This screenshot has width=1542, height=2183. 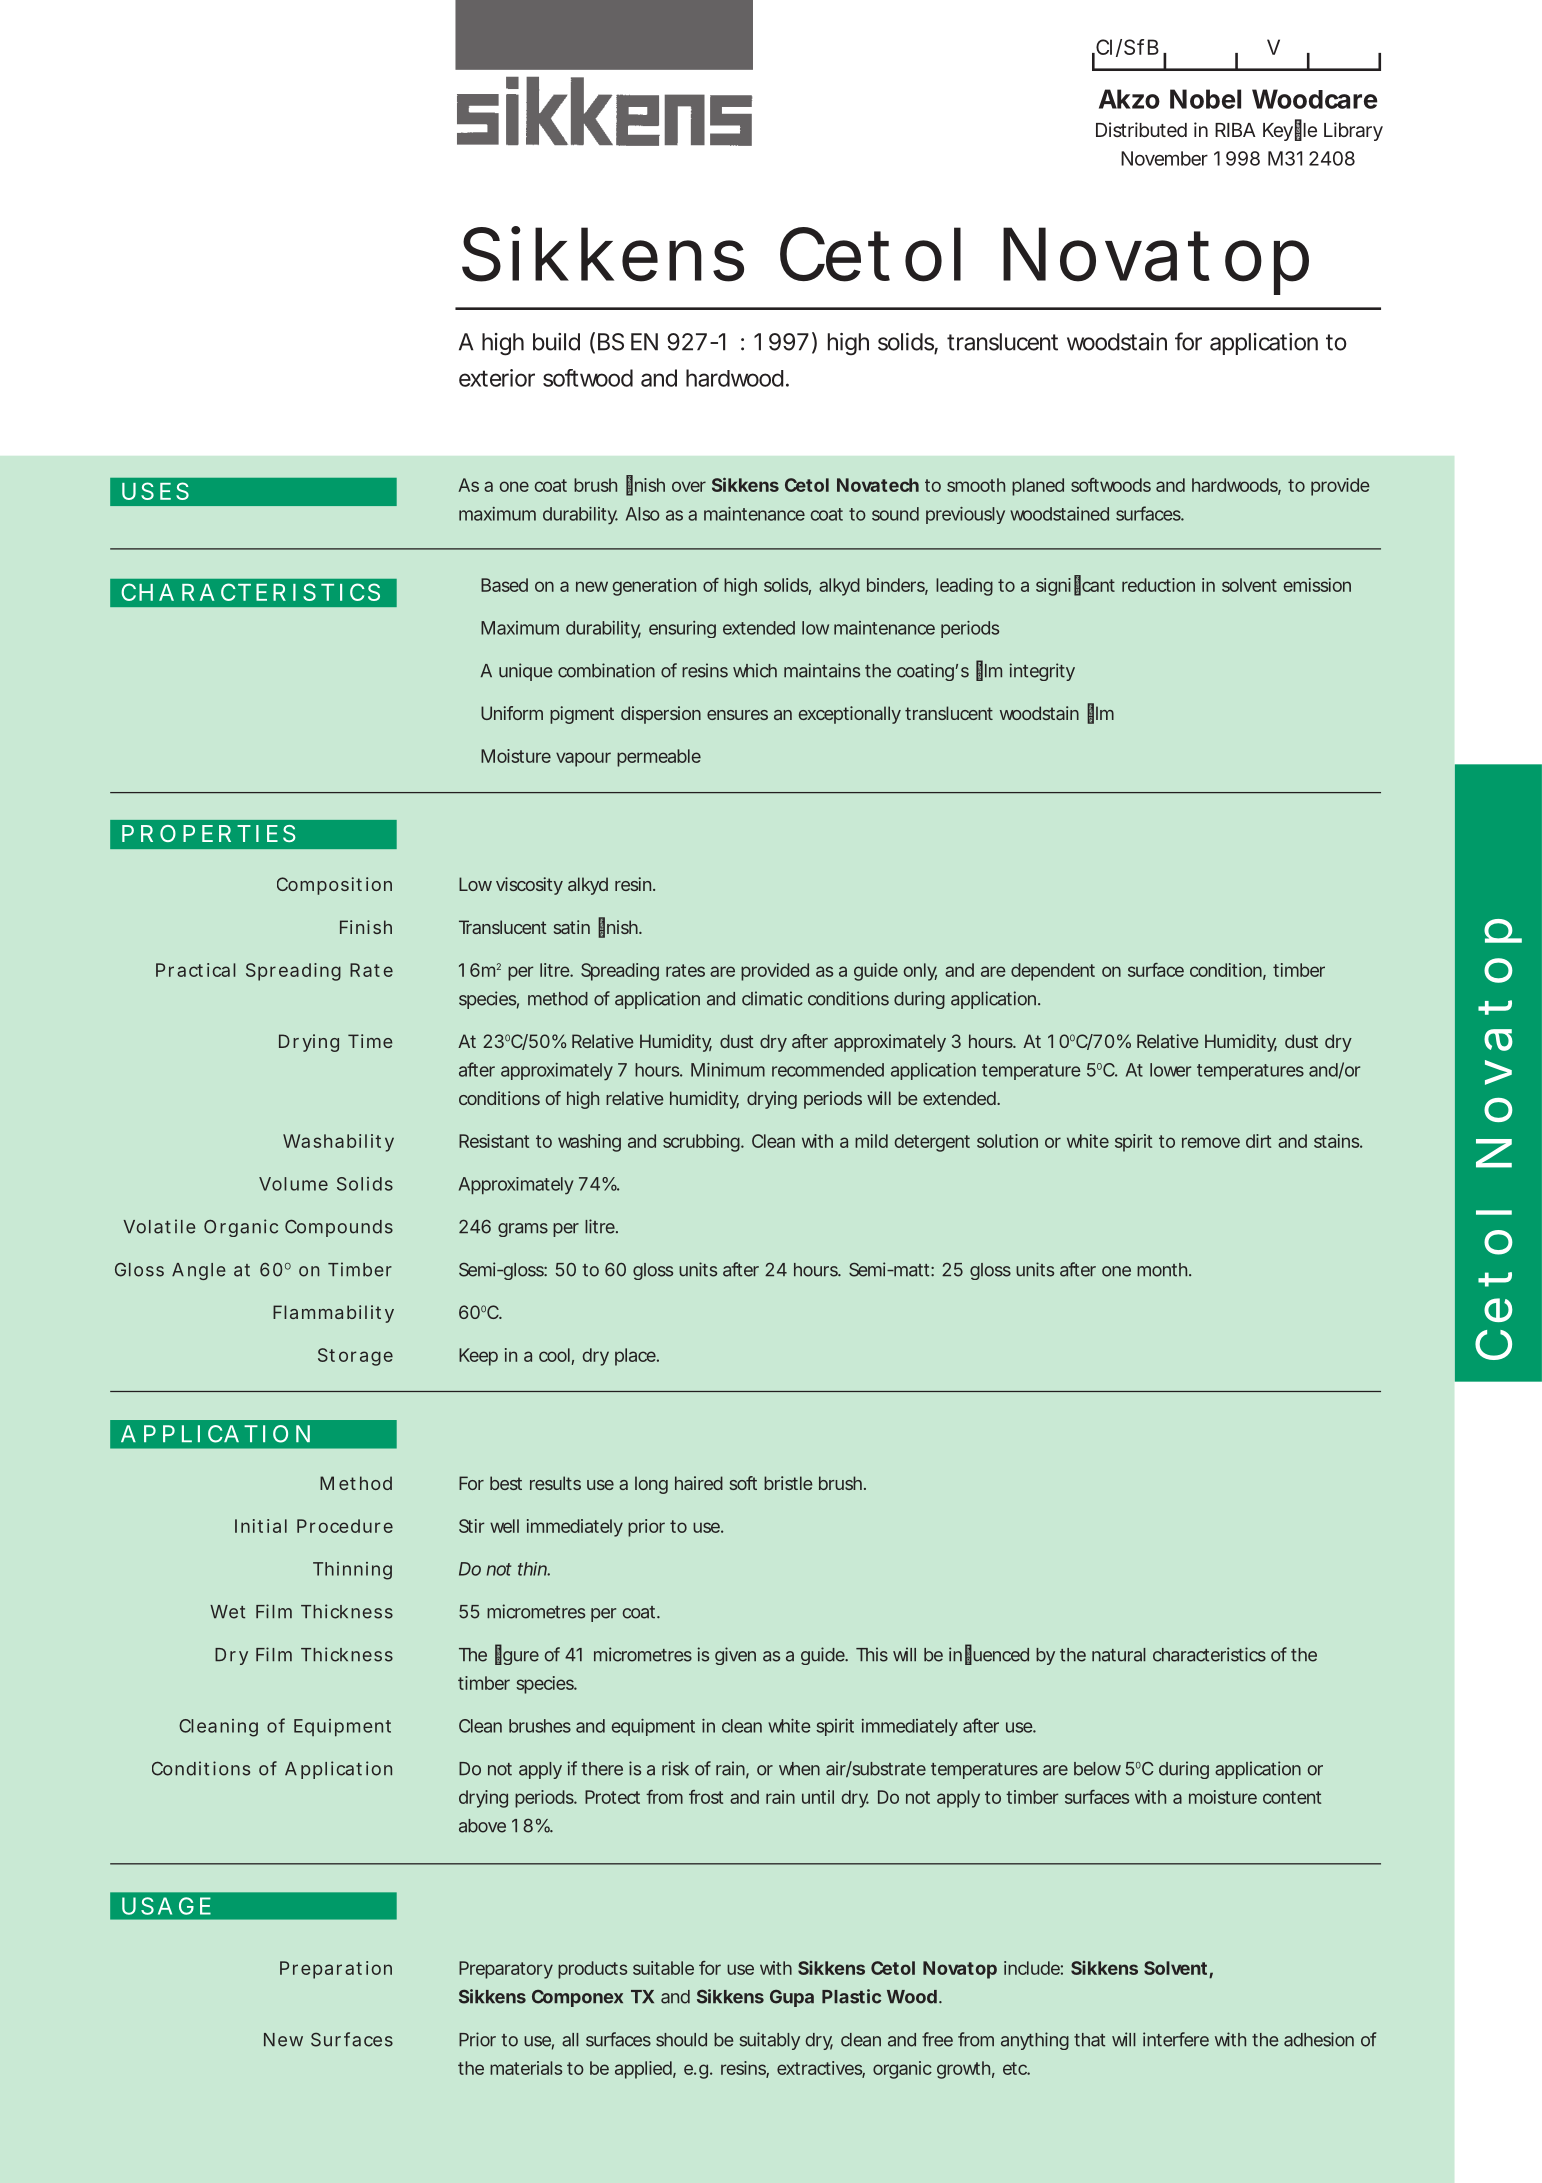 I want to click on Storage, so click(x=355, y=1357).
